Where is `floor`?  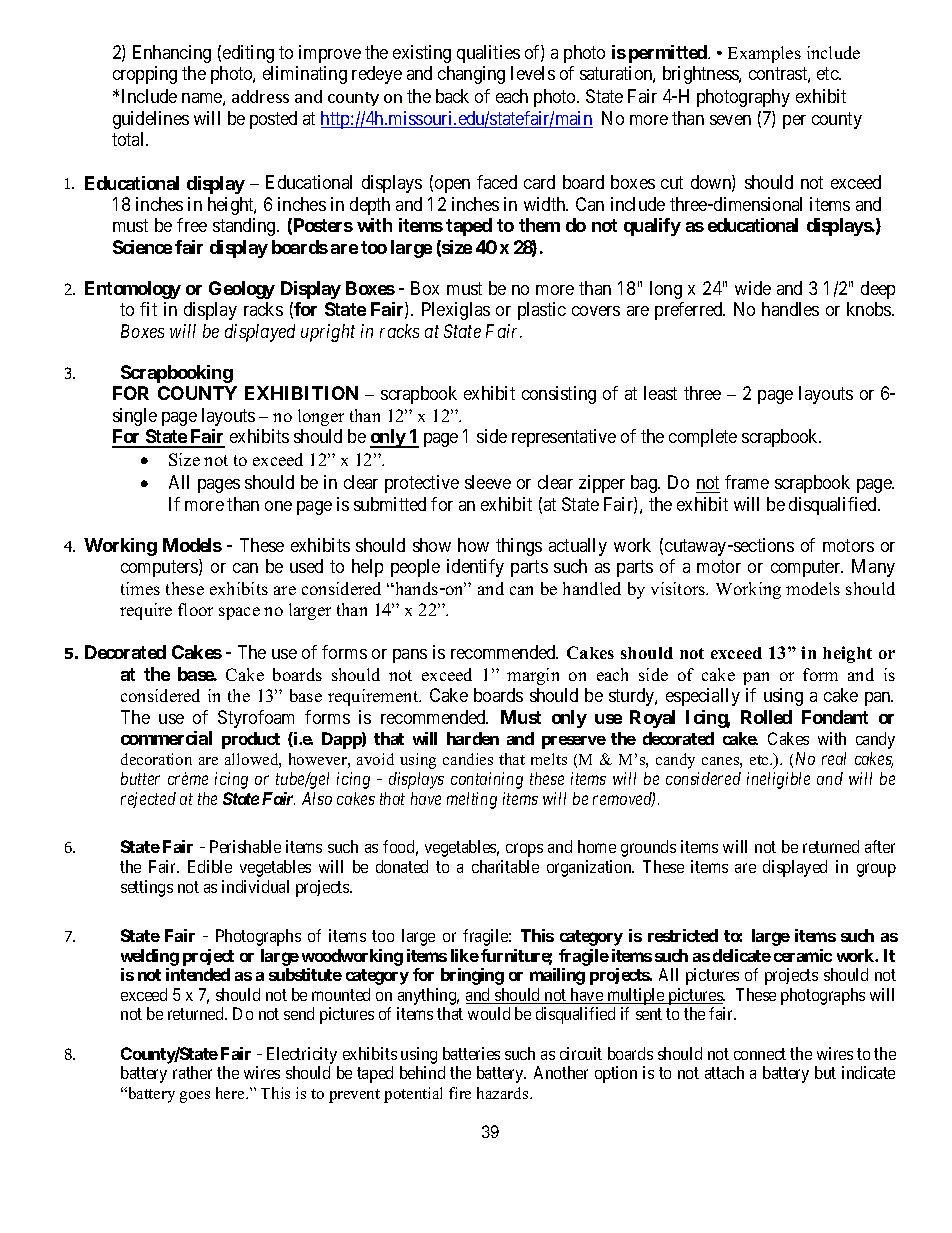
floor is located at coordinates (195, 609).
